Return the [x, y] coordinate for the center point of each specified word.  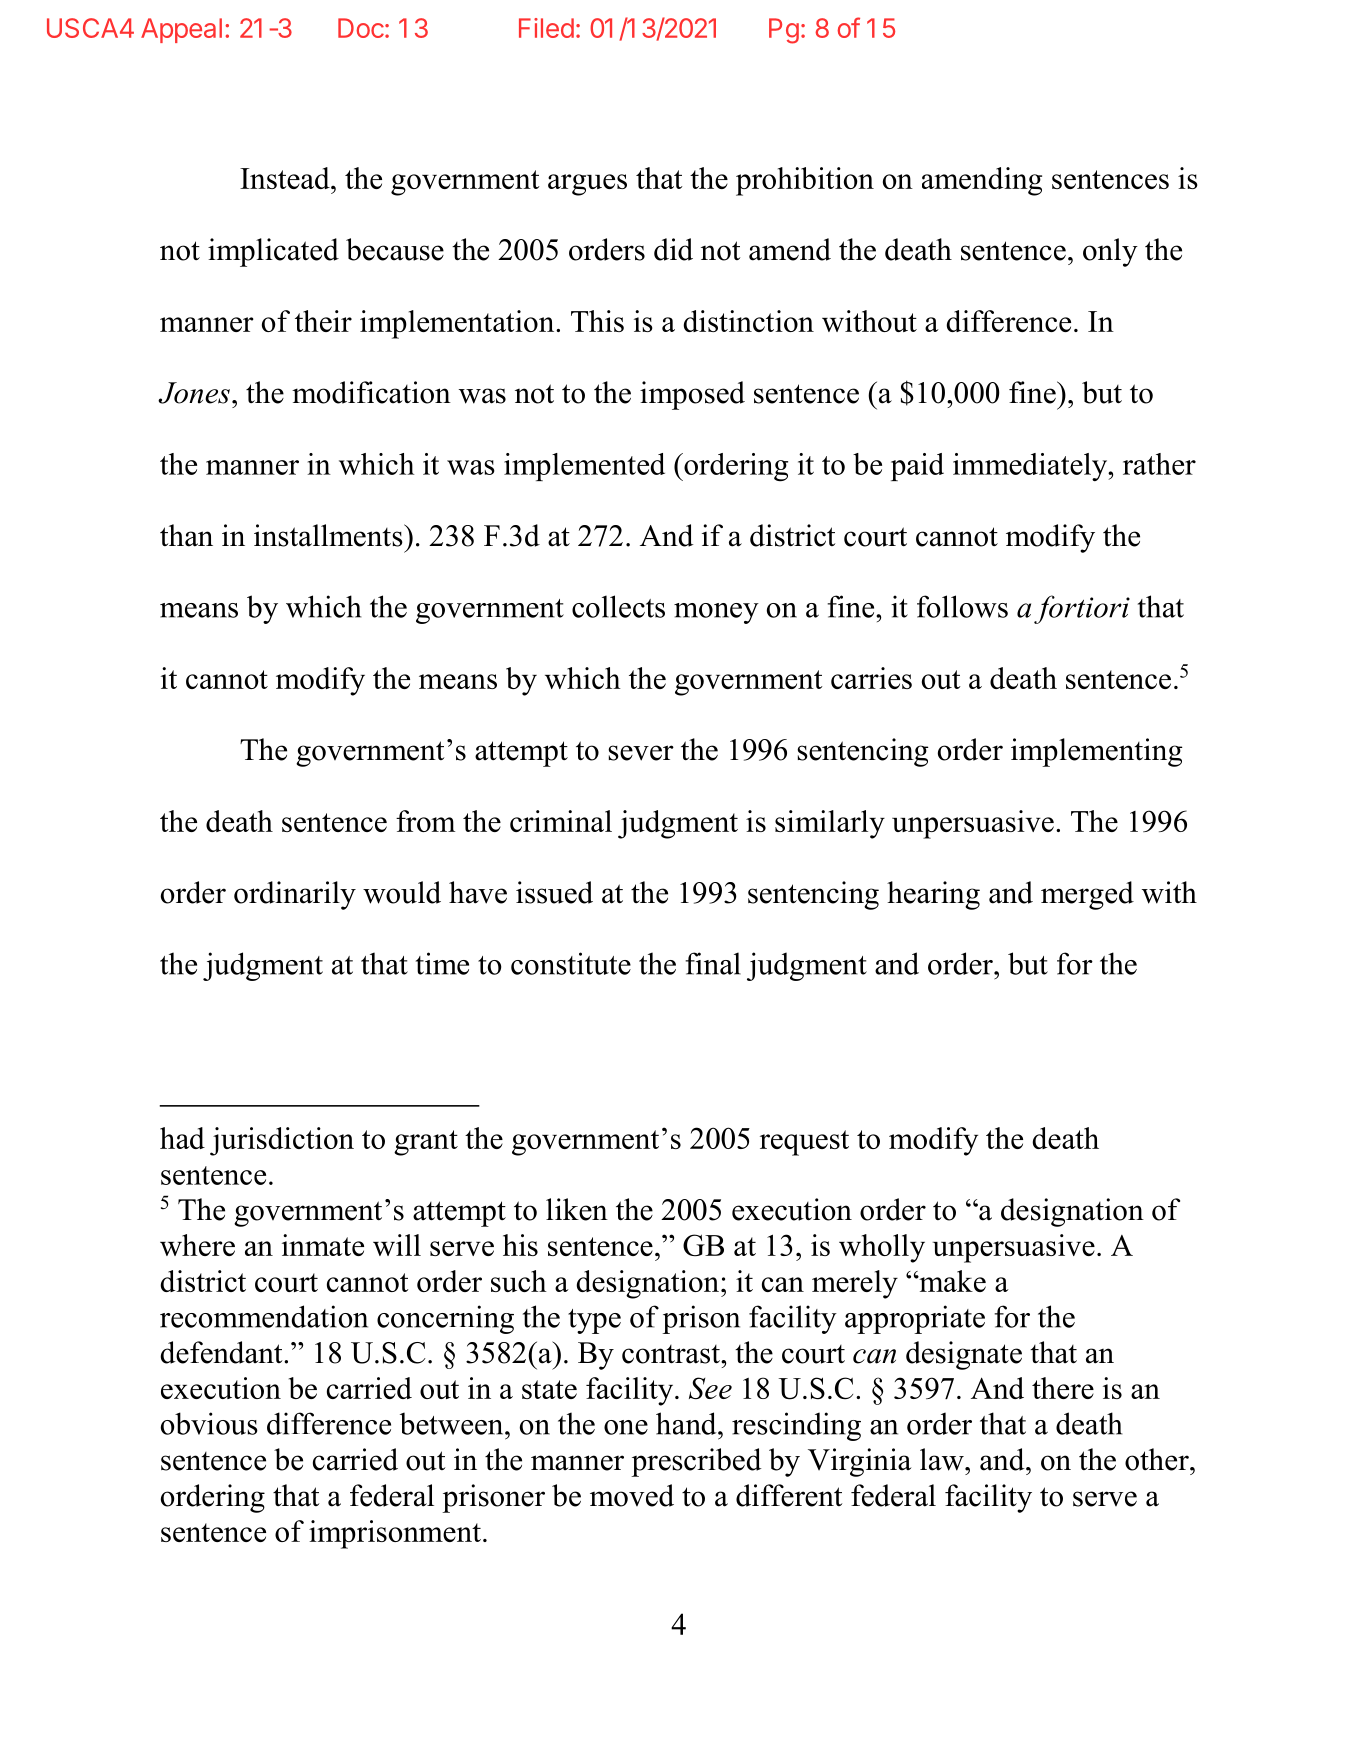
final [713, 963]
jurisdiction [282, 1141]
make [951, 1281]
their [323, 321]
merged [1087, 895]
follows [962, 606]
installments [329, 535]
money [716, 613]
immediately [1031, 467]
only [1110, 252]
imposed [692, 395]
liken [577, 1209]
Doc [361, 28]
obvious [209, 1423]
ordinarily [295, 895]
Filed [546, 28]
